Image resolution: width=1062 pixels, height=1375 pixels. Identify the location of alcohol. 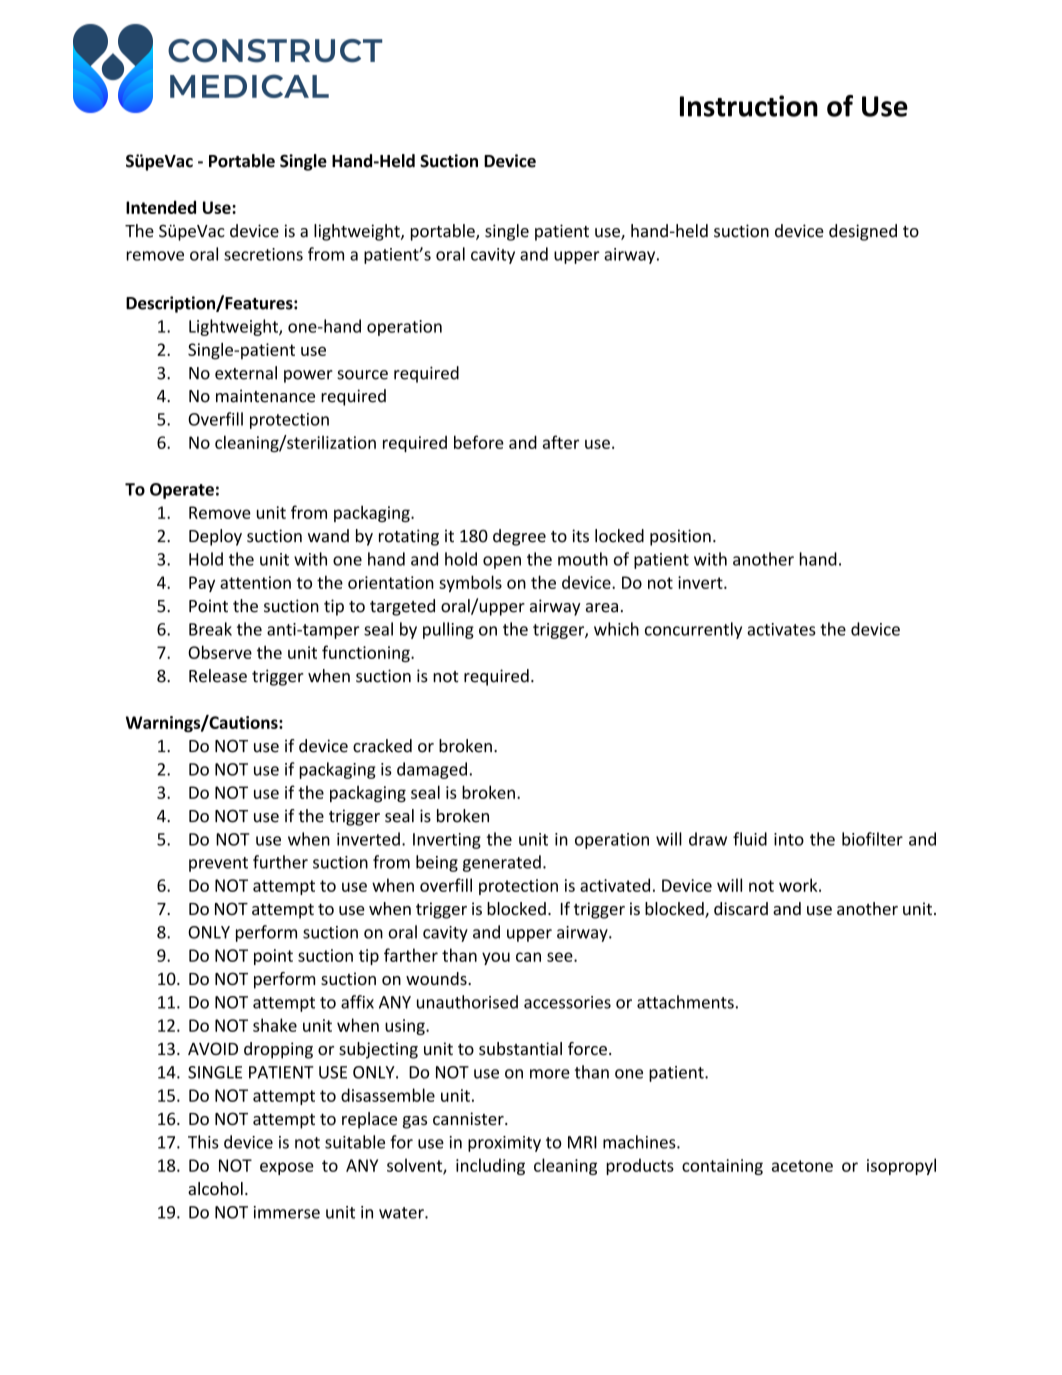
(215, 1188).
